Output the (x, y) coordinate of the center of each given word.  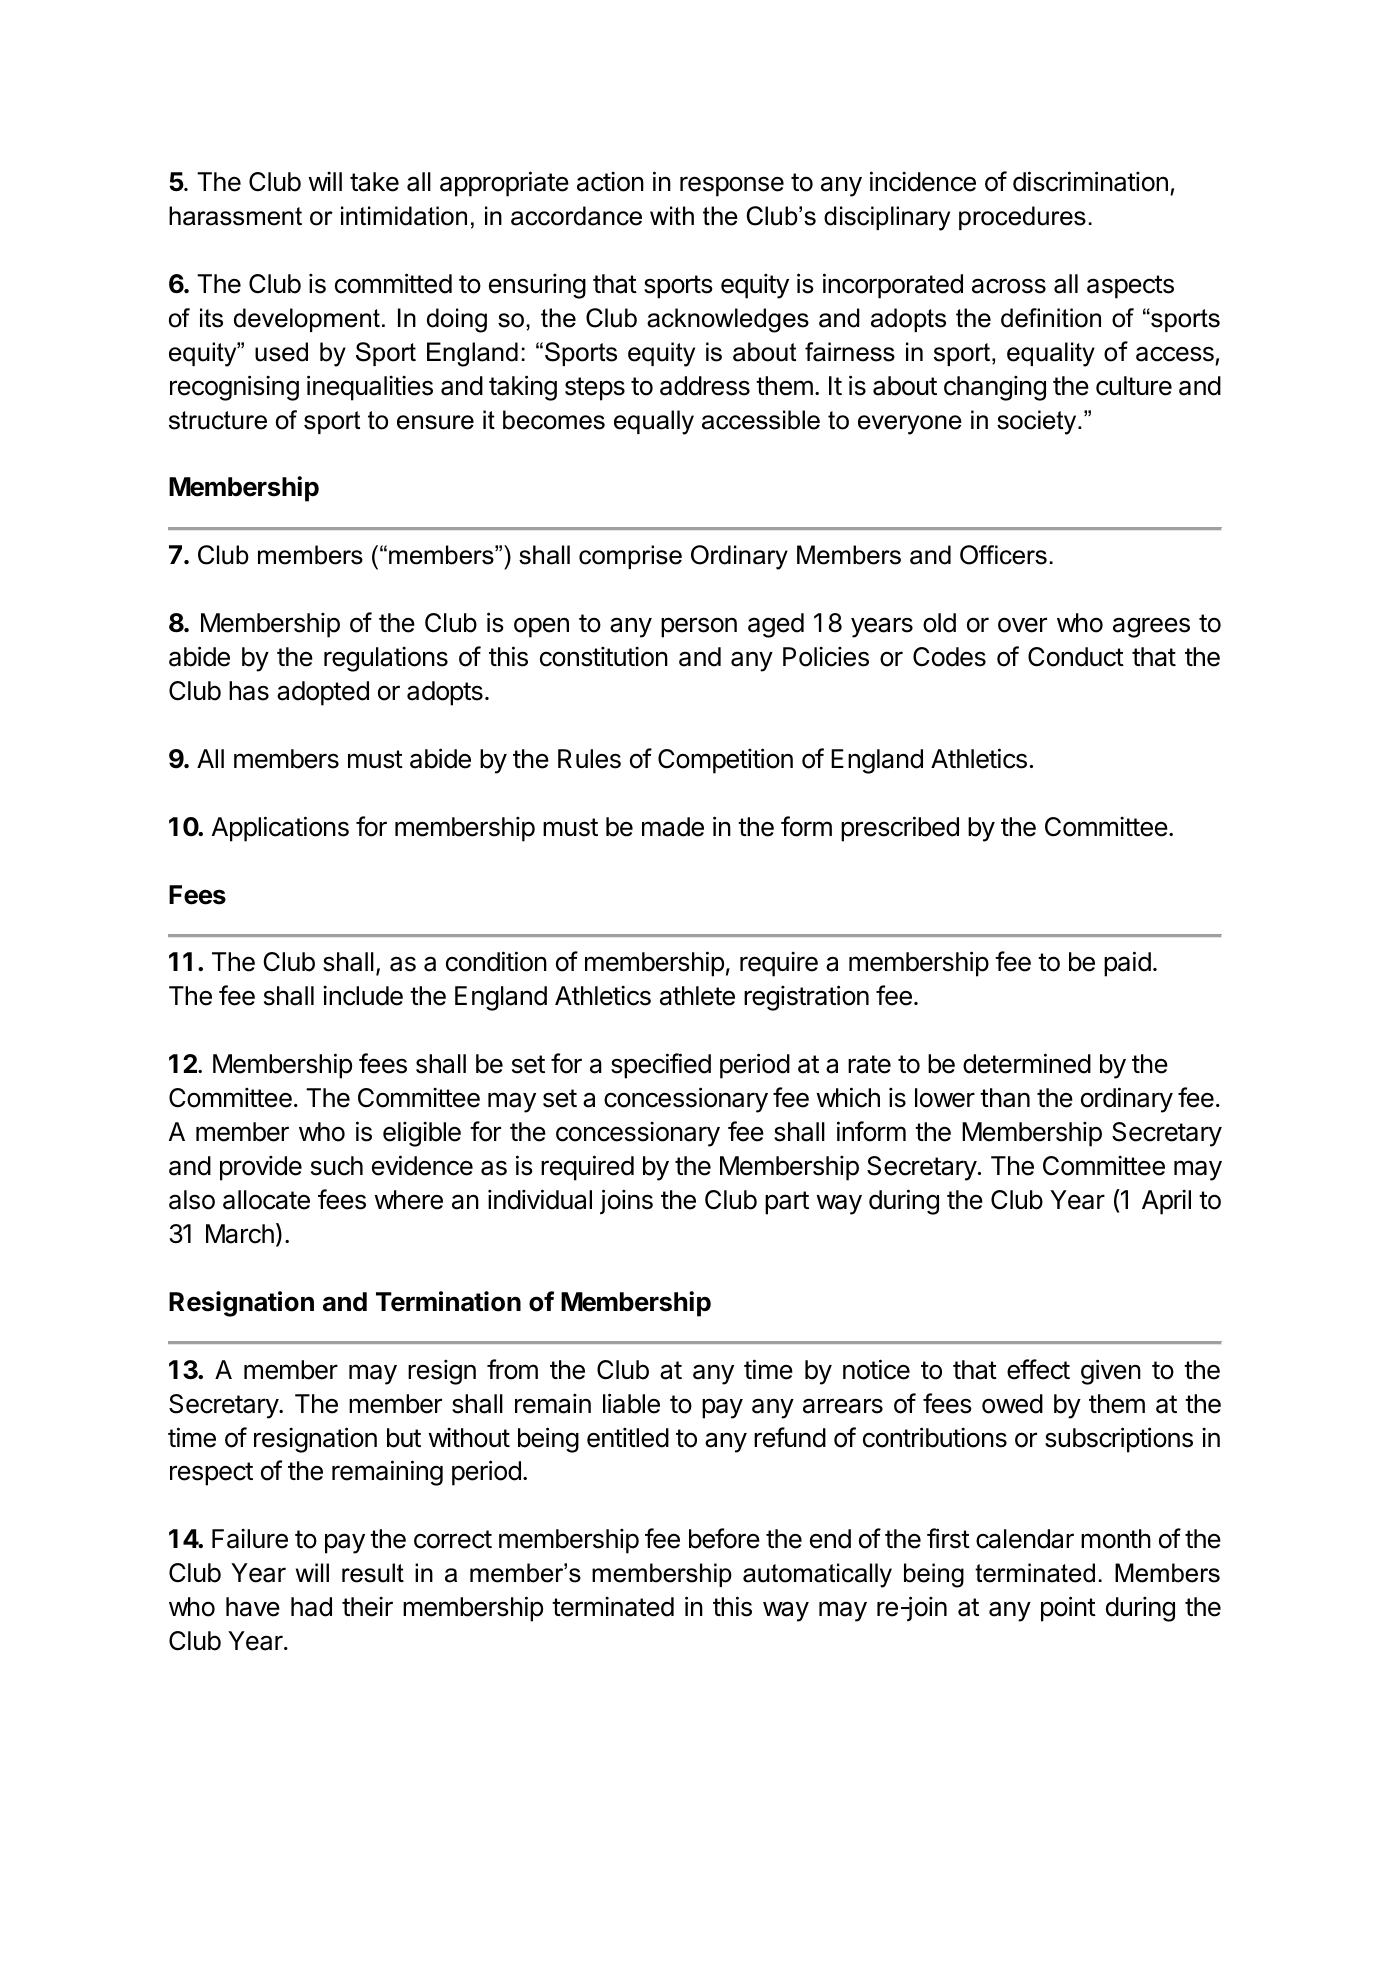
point (1068, 1609)
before (724, 1538)
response (732, 186)
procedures (1022, 218)
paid (1127, 964)
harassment (235, 216)
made (673, 827)
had (311, 1607)
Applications (280, 829)
